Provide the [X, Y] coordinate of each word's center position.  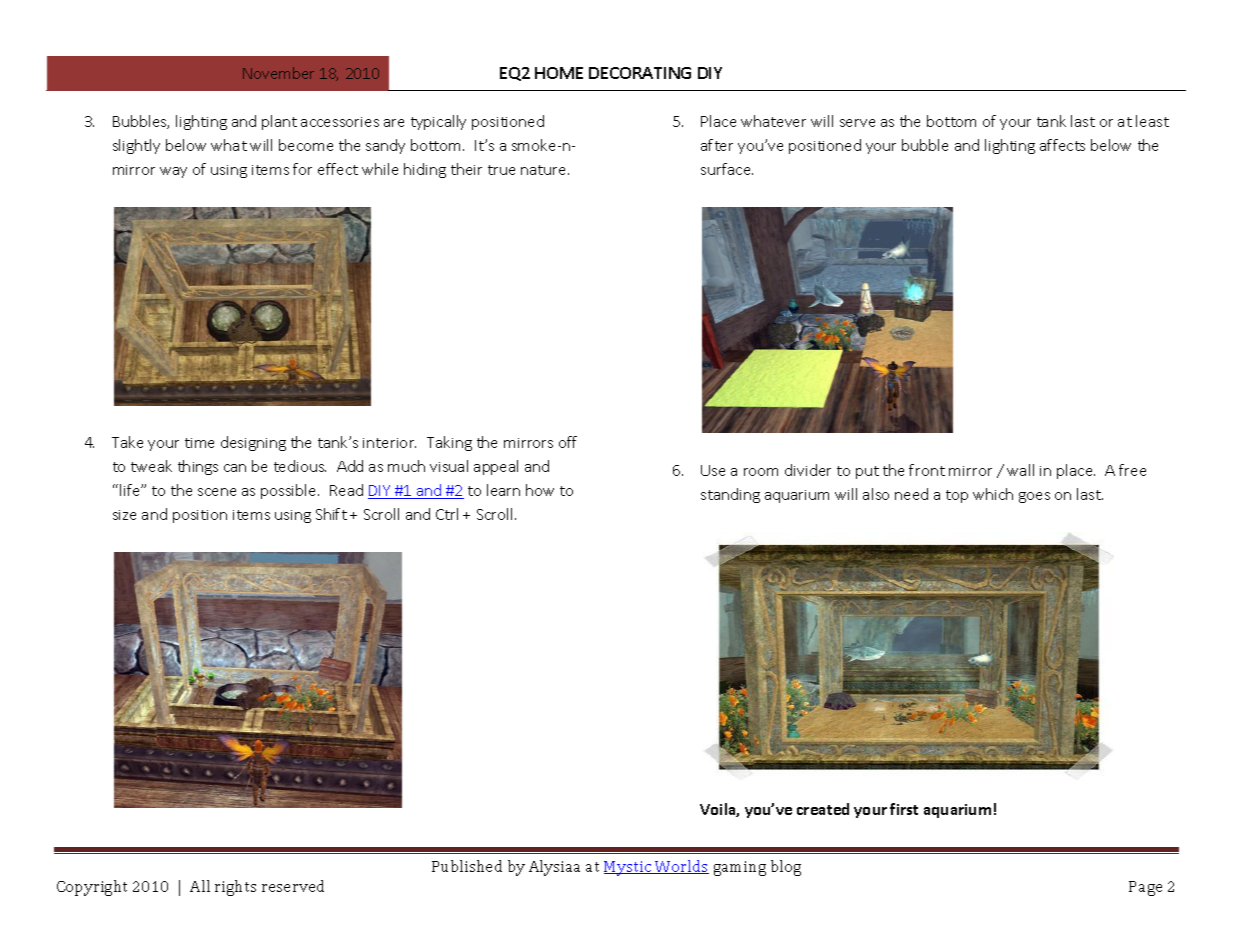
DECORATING [640, 73]
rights [235, 888]
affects [1062, 145]
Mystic [629, 868]
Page [1145, 888]
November [278, 73]
